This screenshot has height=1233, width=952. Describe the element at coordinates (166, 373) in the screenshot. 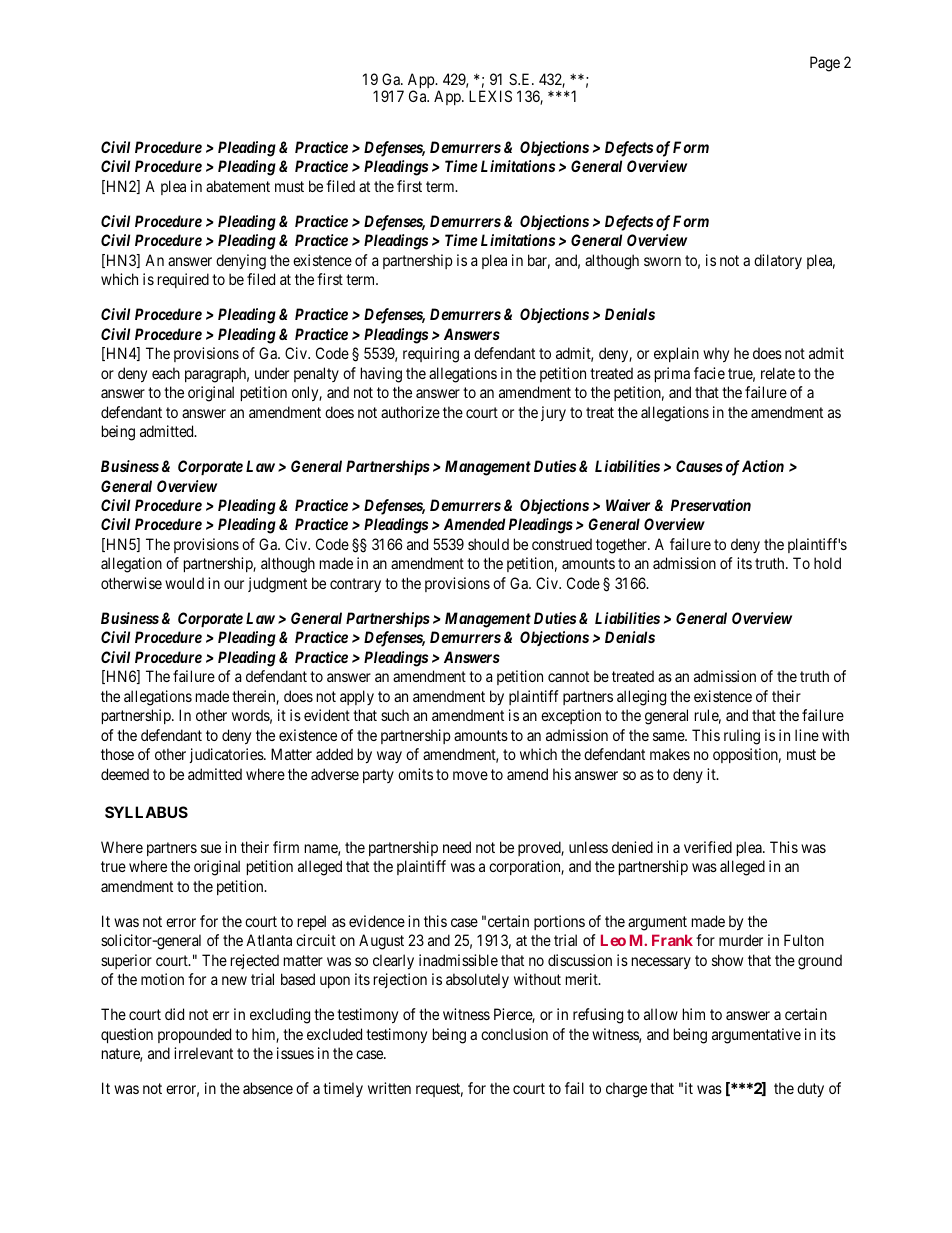

I see `each` at that location.
